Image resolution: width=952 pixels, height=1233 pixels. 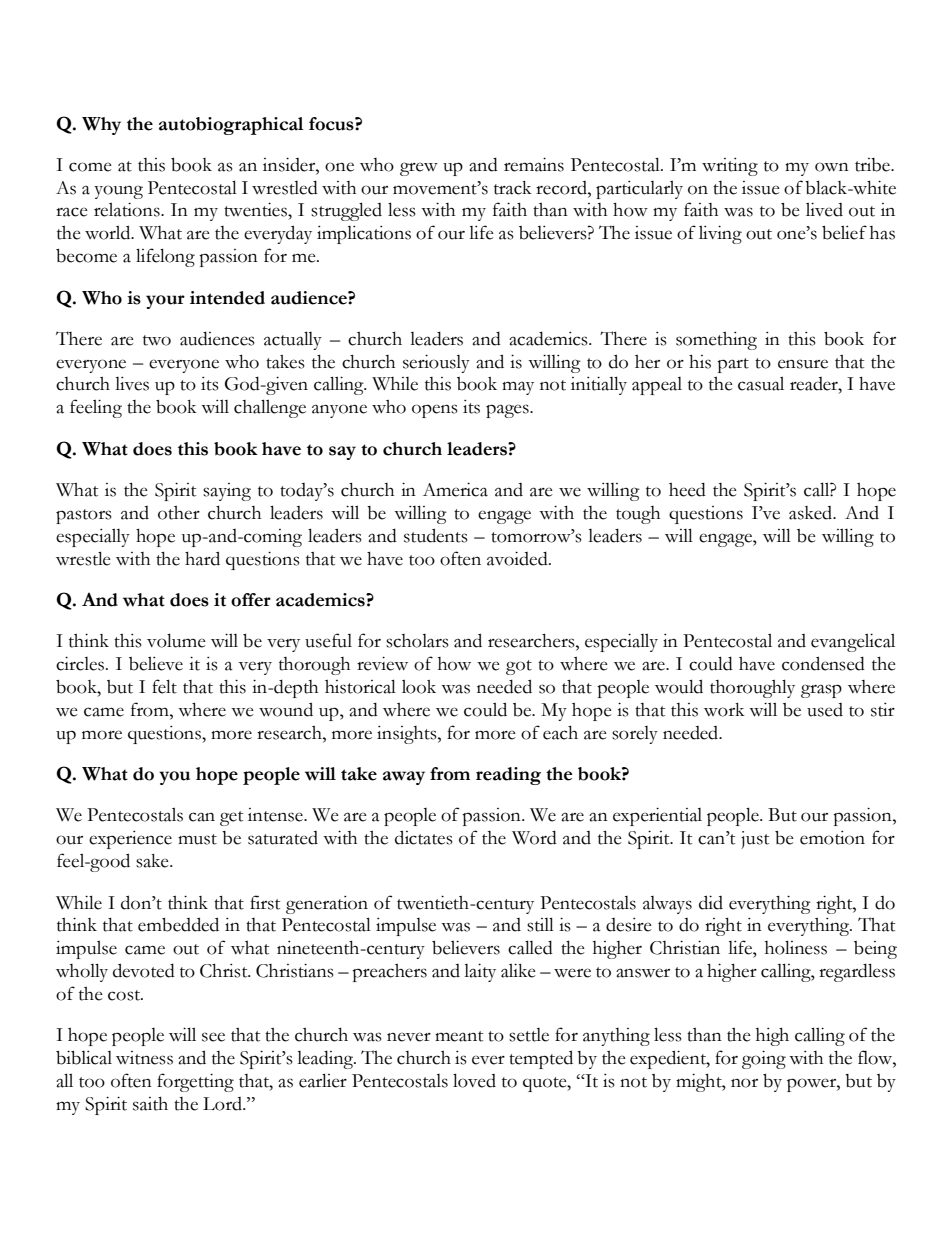 What do you see at coordinates (832, 167) in the screenshot?
I see `own` at bounding box center [832, 167].
